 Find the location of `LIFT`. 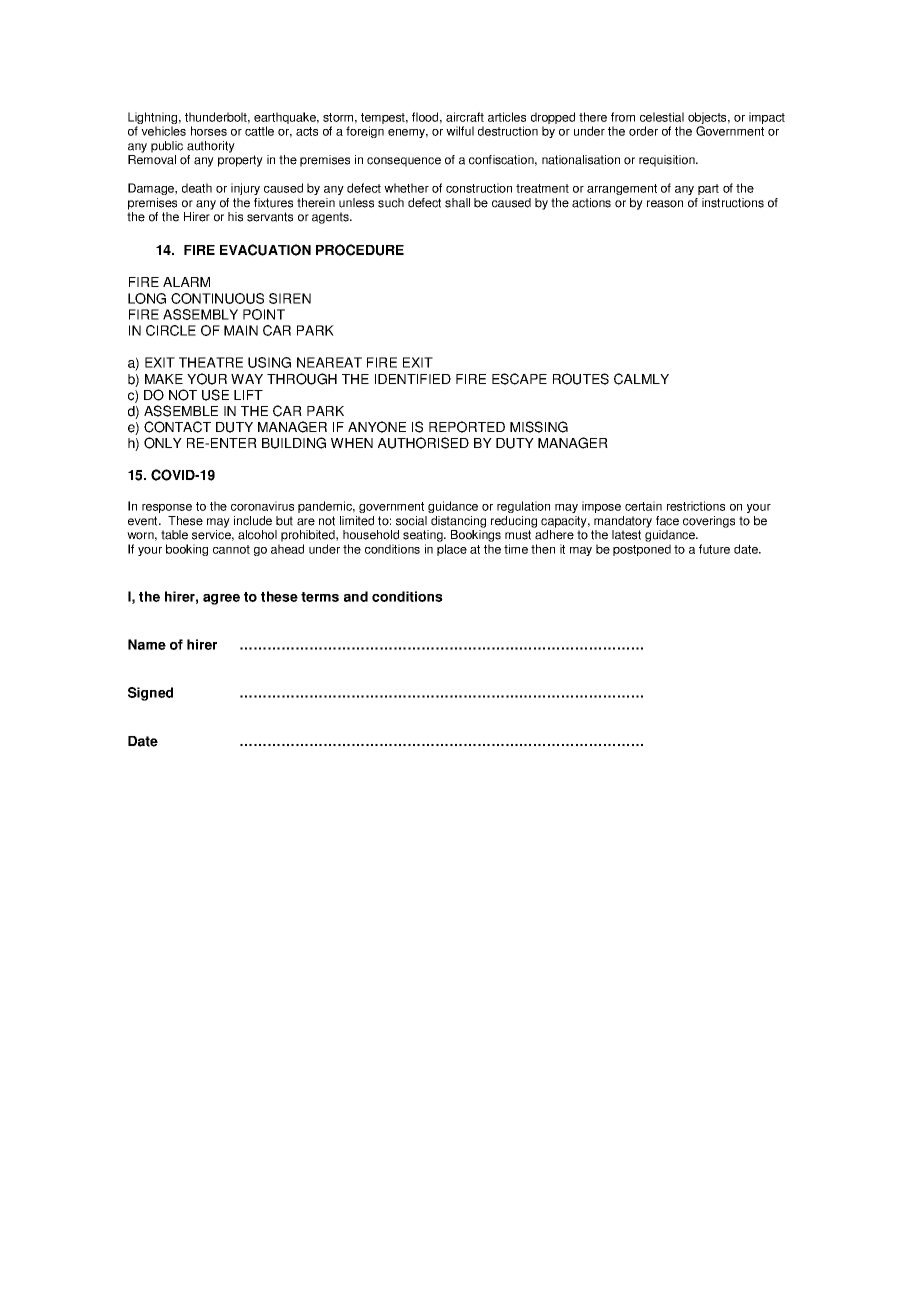

LIFT is located at coordinates (248, 395).
